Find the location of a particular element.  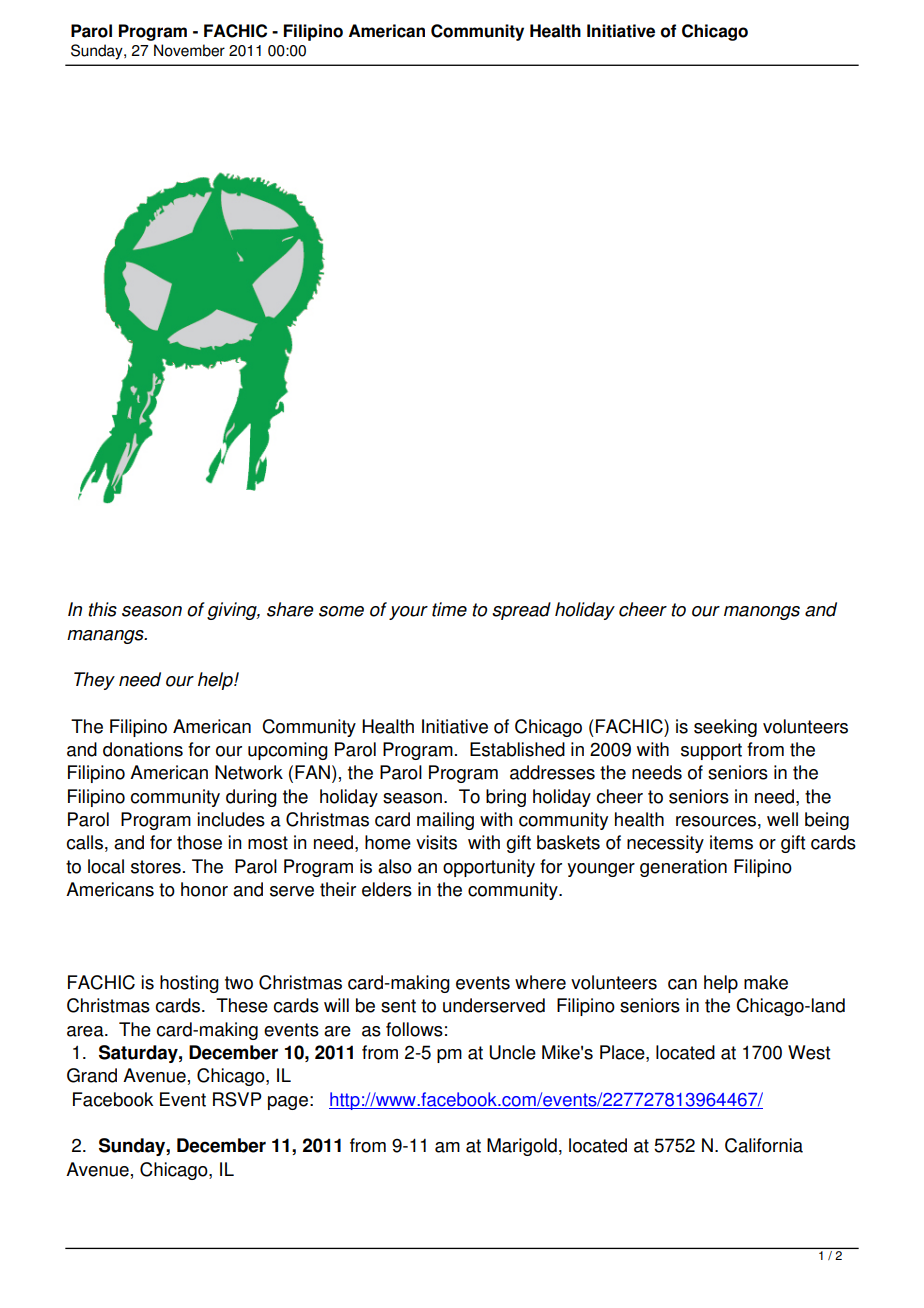

November is located at coordinates (189, 50).
